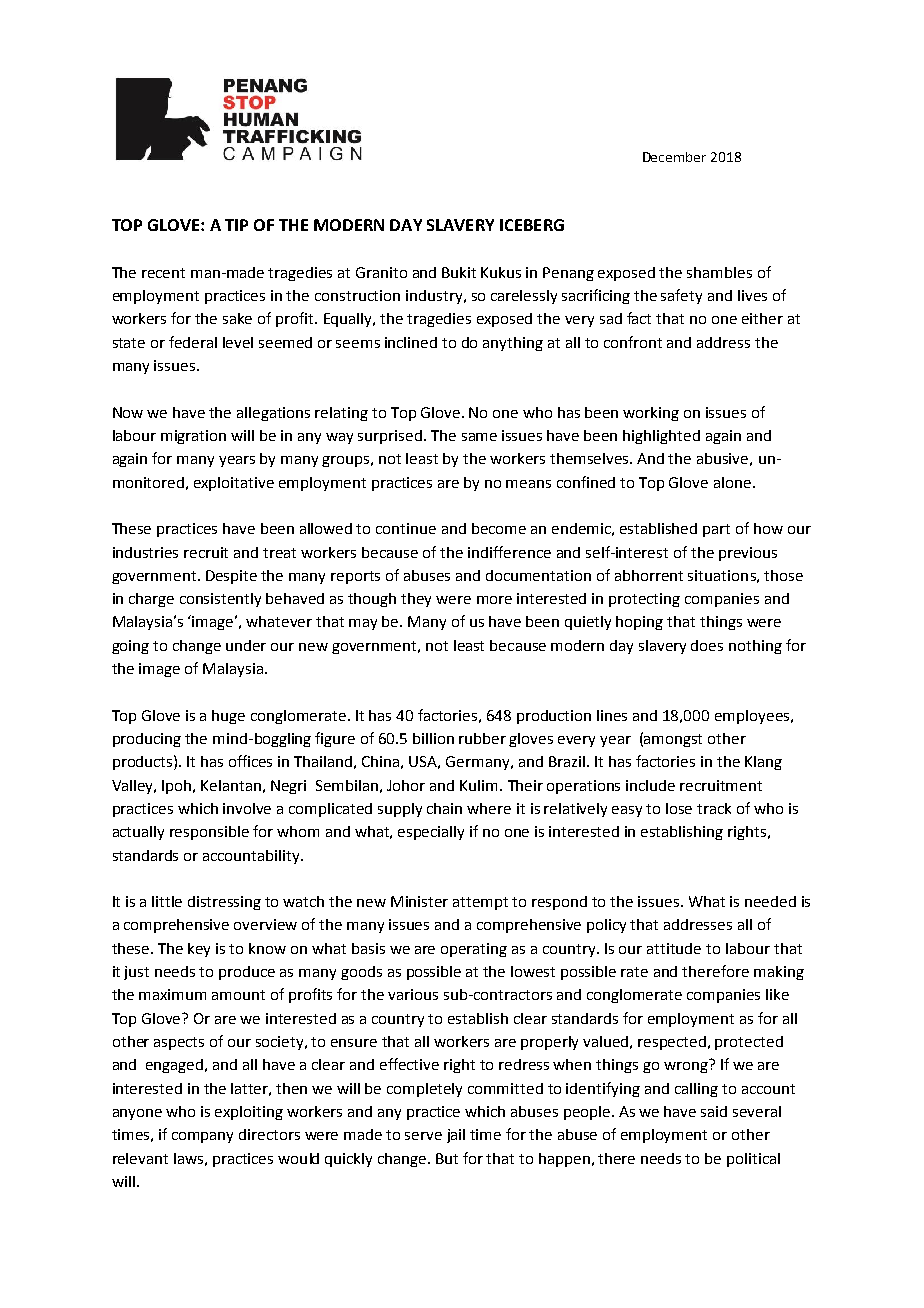  Describe the element at coordinates (236, 225) in the screenshot. I see `TIP` at that location.
